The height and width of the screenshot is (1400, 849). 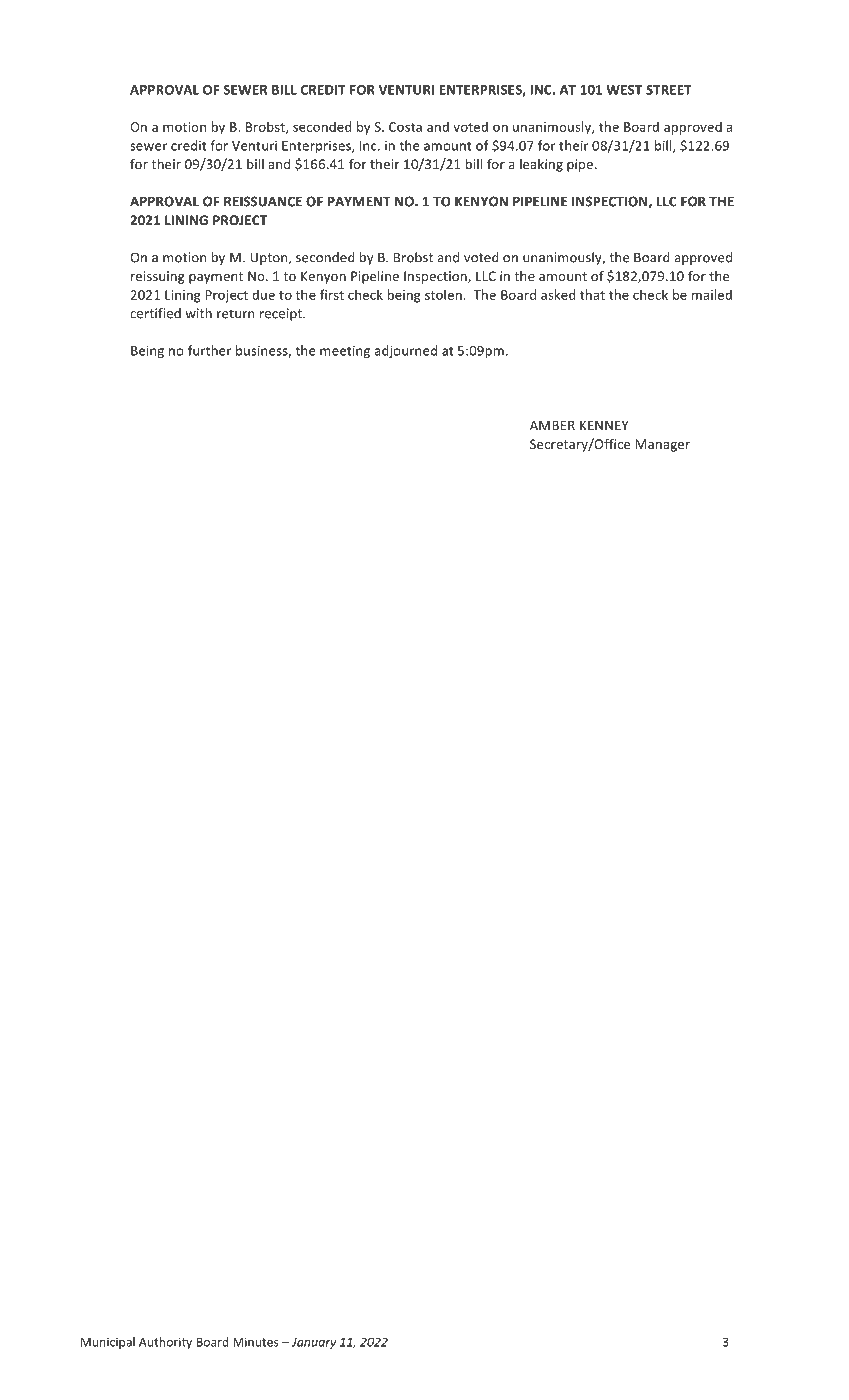 I want to click on Manager, so click(x=662, y=445).
